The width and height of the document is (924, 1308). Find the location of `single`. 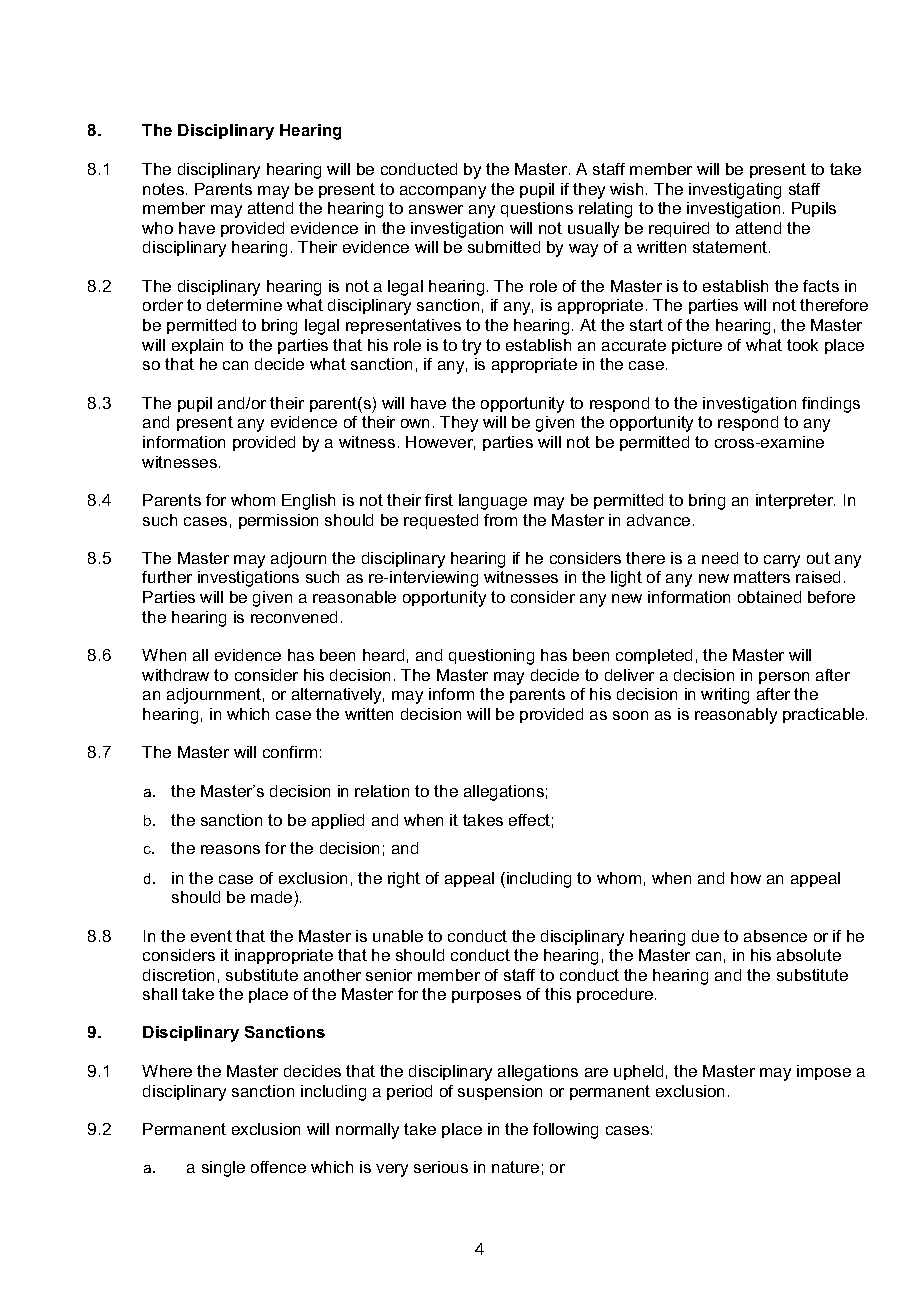

single is located at coordinates (223, 1169).
